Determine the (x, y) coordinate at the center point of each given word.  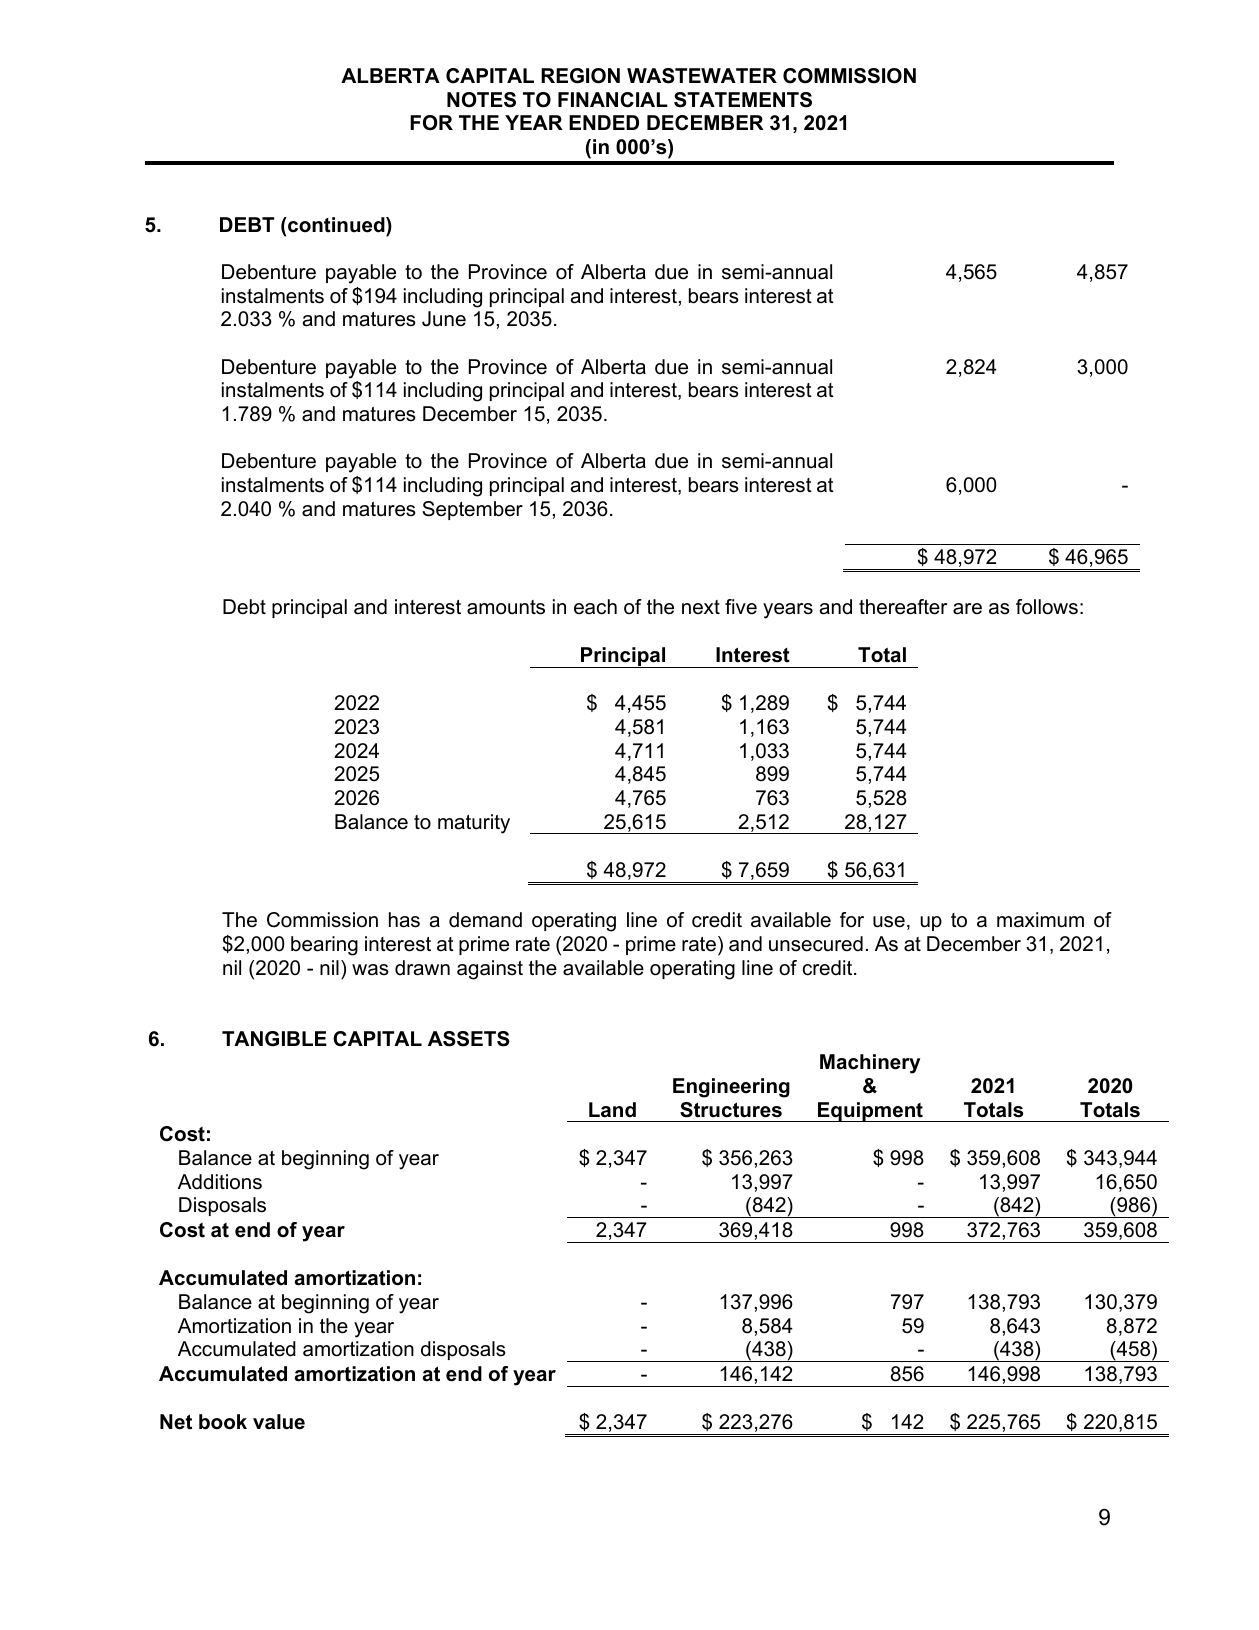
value (279, 1422)
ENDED (604, 122)
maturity (474, 824)
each (595, 607)
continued (336, 225)
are (967, 609)
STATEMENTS (743, 100)
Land (612, 1110)
